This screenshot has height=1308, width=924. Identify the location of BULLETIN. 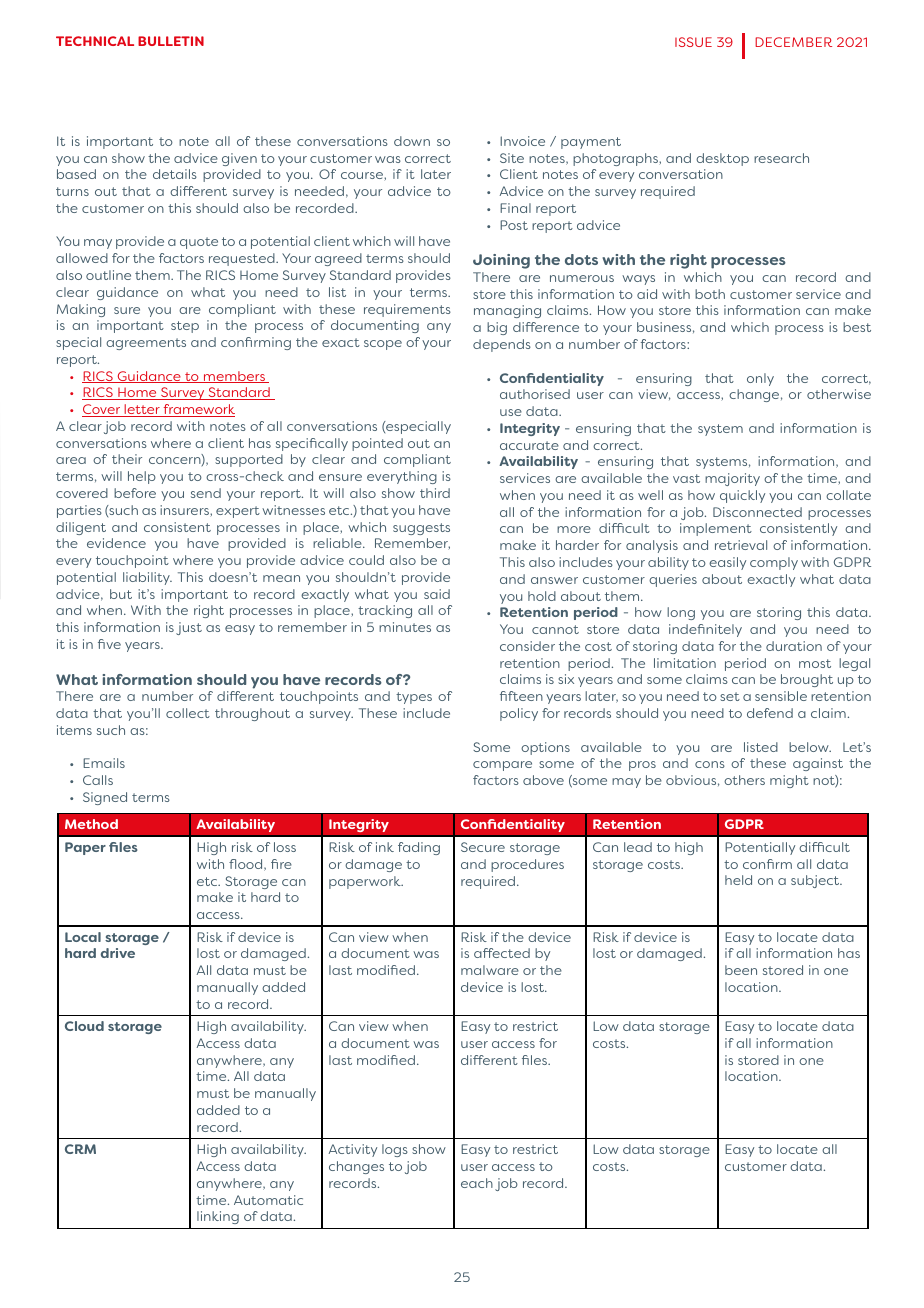
(171, 41).
